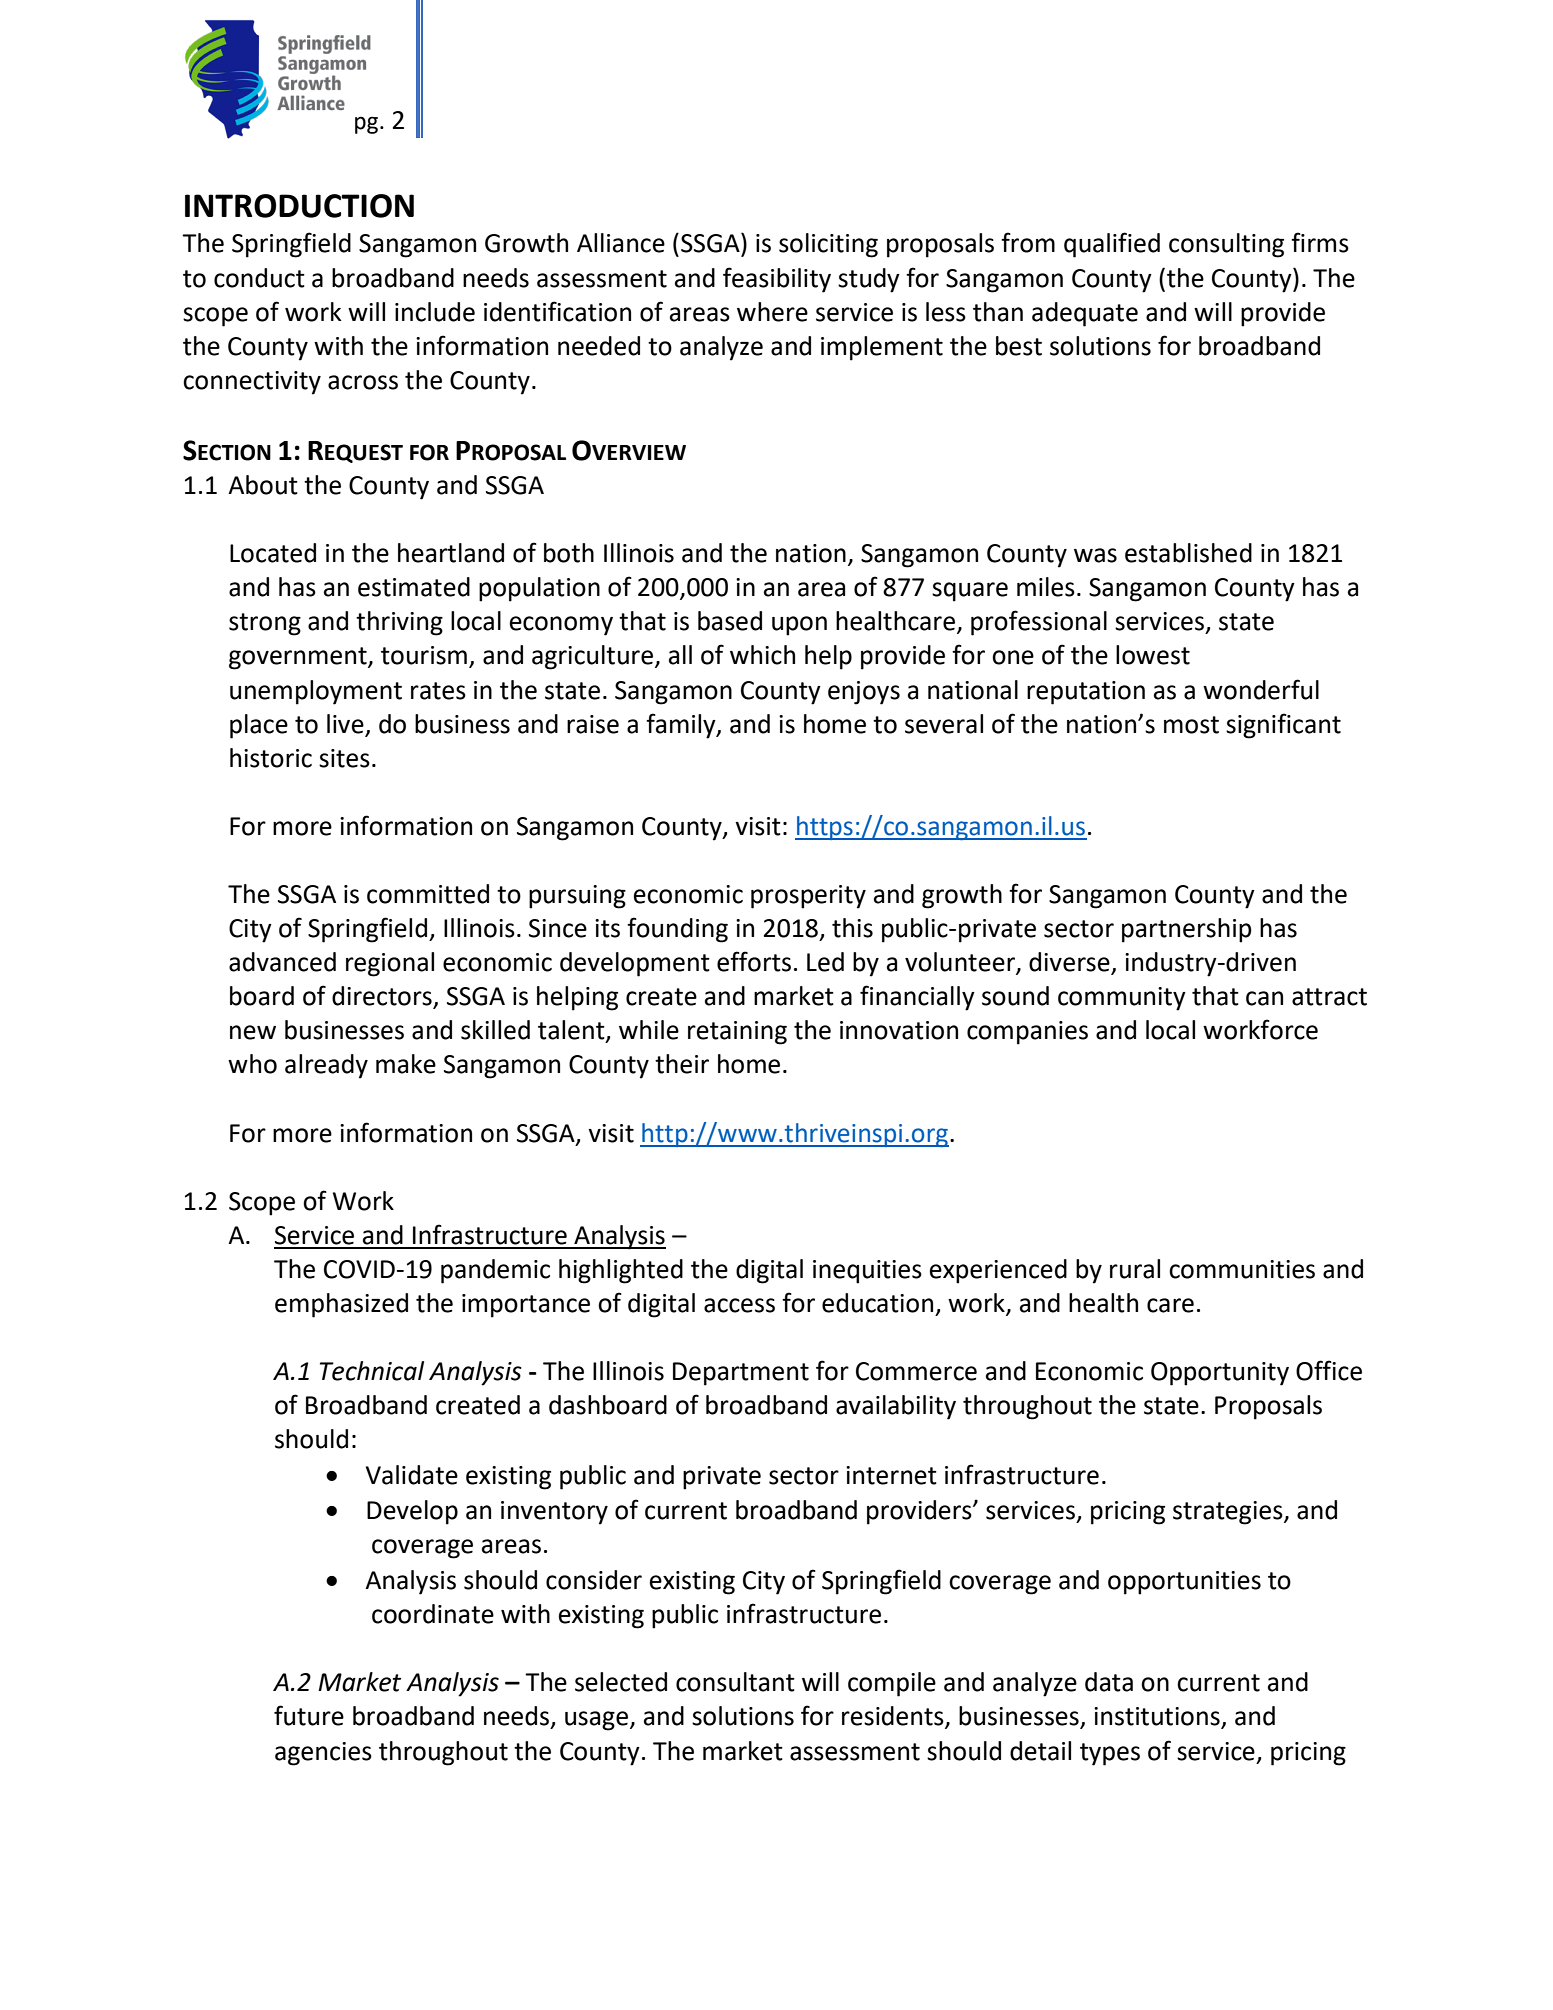 The height and width of the document is (2010, 1553). Describe the element at coordinates (1158, 1717) in the document. I see `institutions` at that location.
